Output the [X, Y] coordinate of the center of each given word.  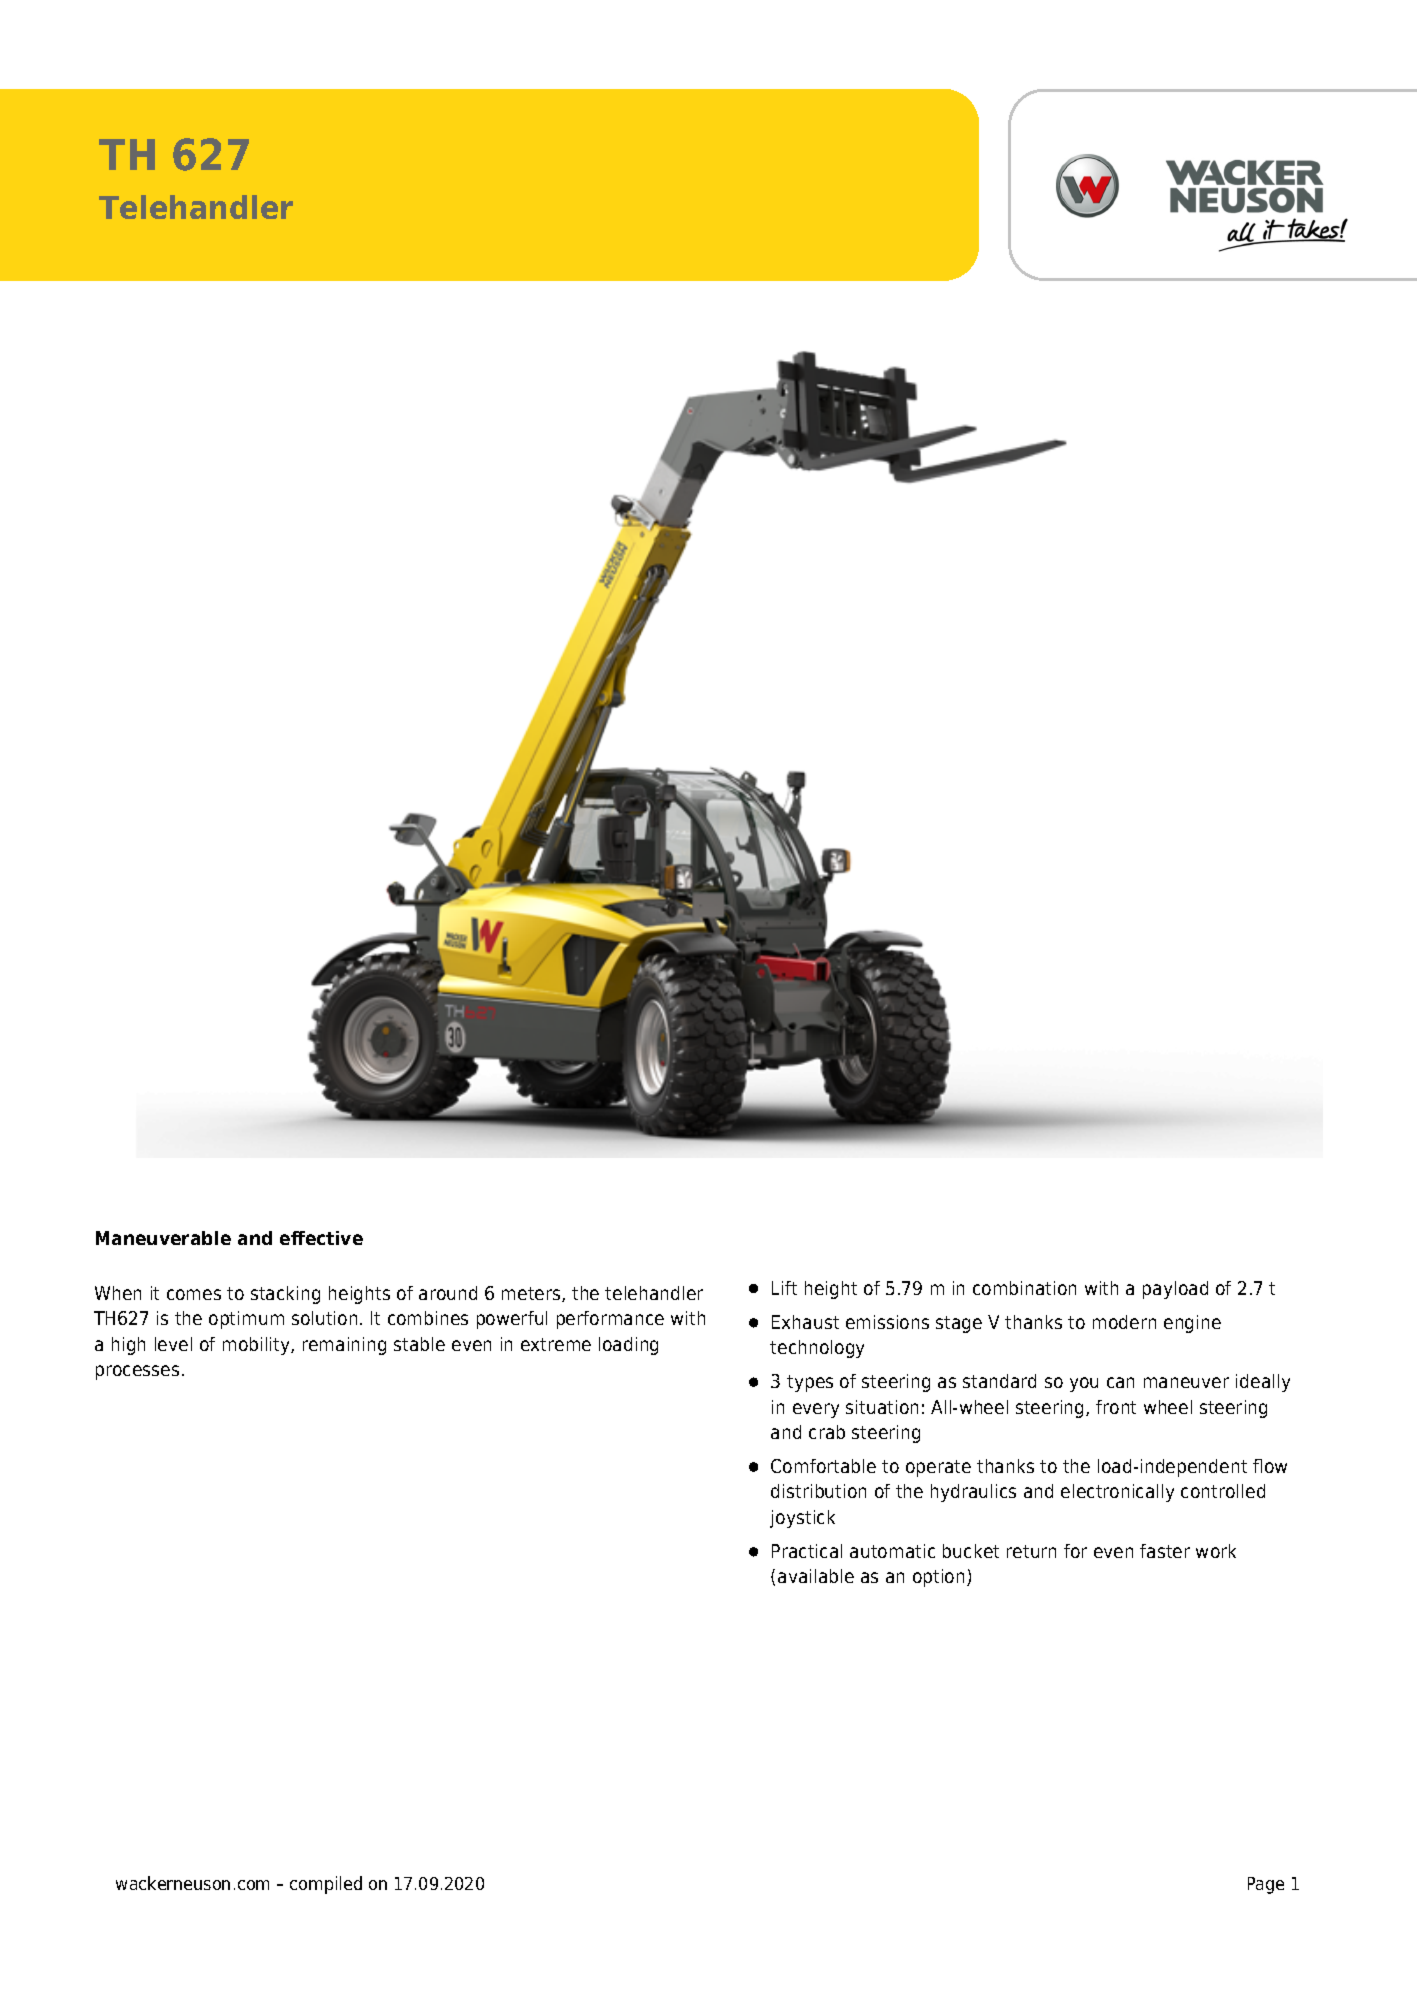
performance [610, 1320]
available [816, 1576]
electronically [1117, 1493]
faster [1165, 1551]
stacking [285, 1295]
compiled [326, 1885]
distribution [818, 1491]
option [938, 1578]
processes [137, 1372]
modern [1124, 1322]
